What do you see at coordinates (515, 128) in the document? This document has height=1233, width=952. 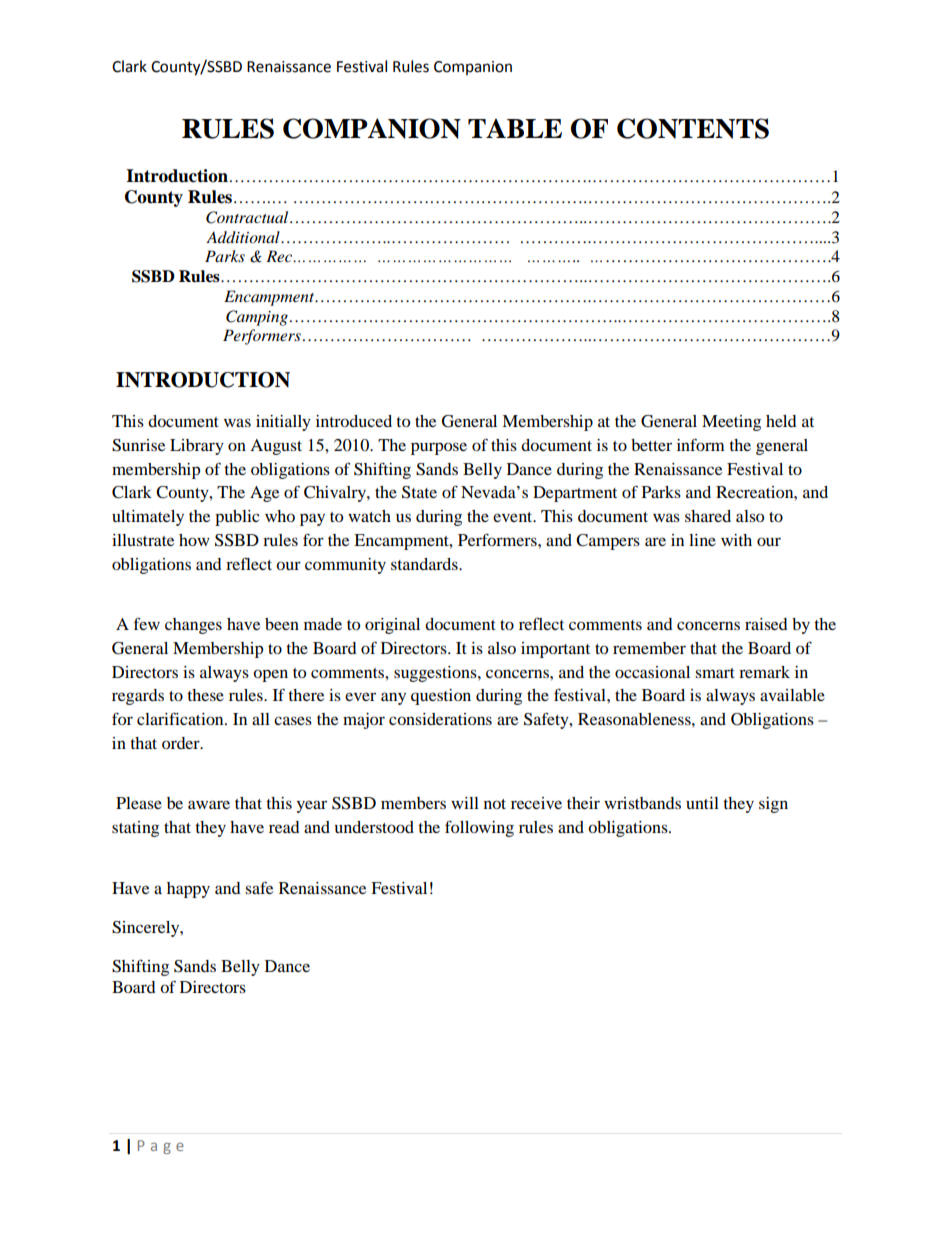 I see `TABLE` at bounding box center [515, 128].
